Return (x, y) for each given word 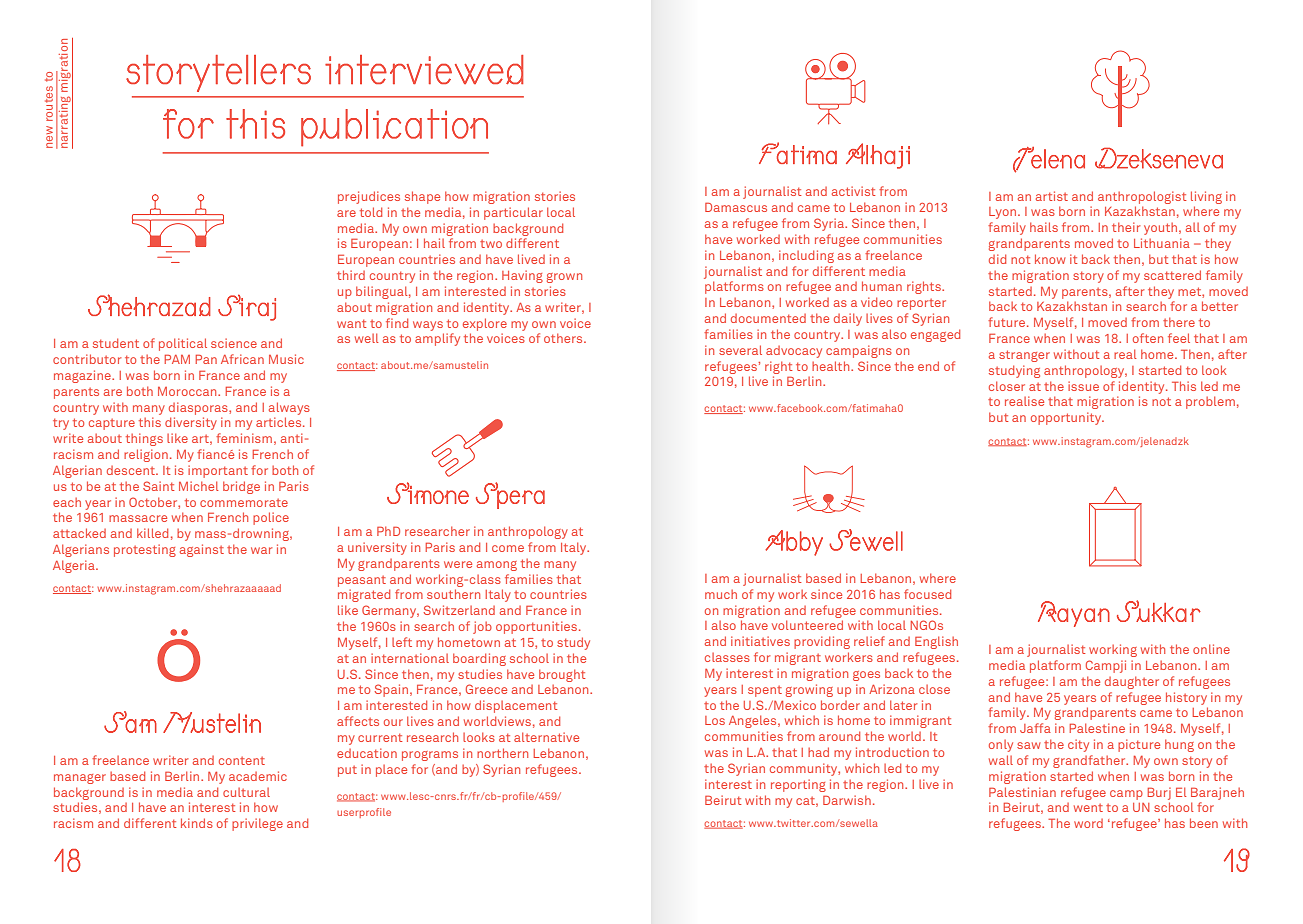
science (234, 343)
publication (394, 128)
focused (927, 594)
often (1148, 338)
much (721, 594)
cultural (246, 792)
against (202, 550)
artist (1052, 196)
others (564, 338)
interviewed (424, 69)
